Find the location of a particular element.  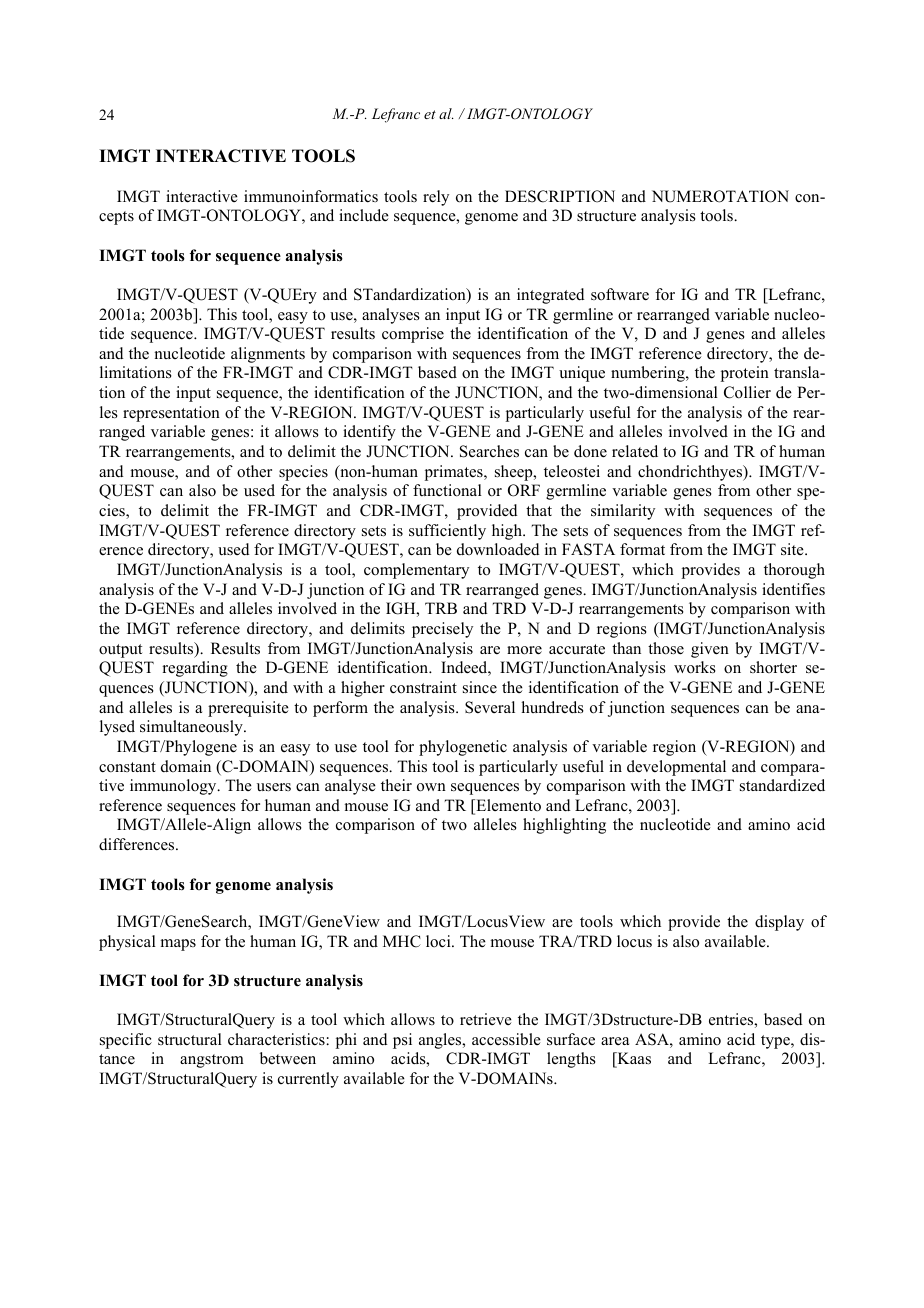

angstrom is located at coordinates (212, 1061).
